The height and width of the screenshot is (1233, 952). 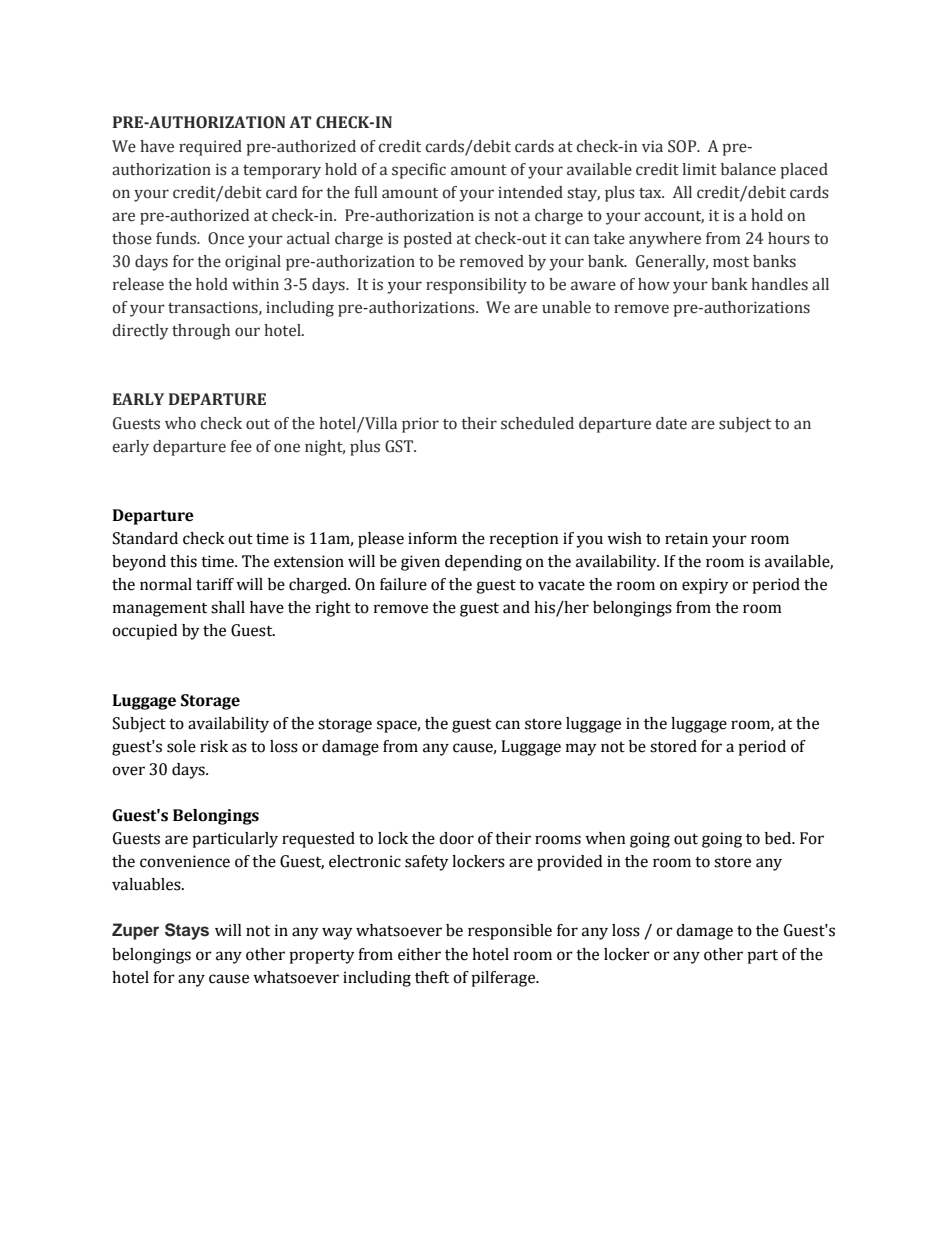 I want to click on property, so click(x=322, y=957).
